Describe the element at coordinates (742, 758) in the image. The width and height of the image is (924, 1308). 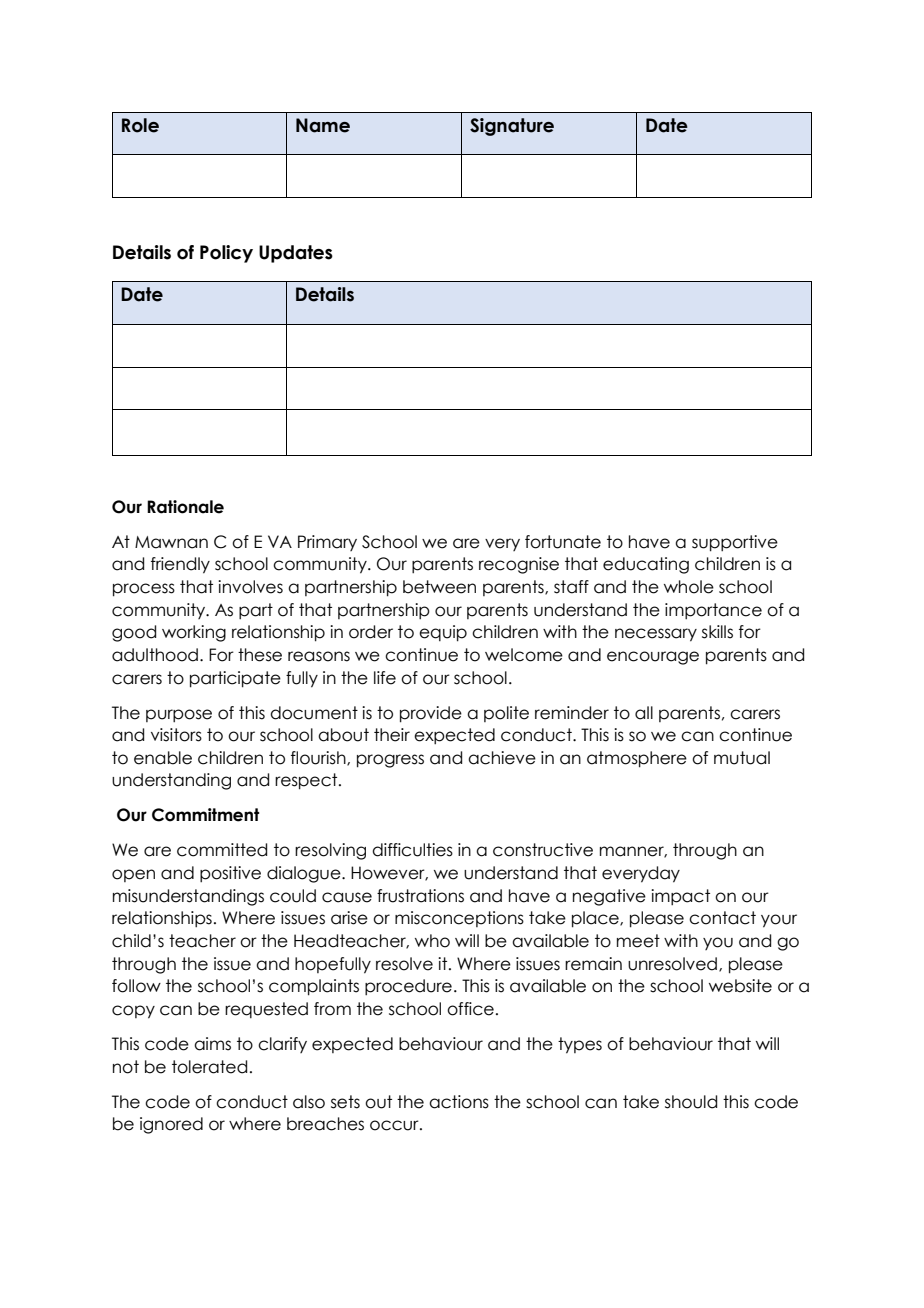
I see `mutual` at that location.
